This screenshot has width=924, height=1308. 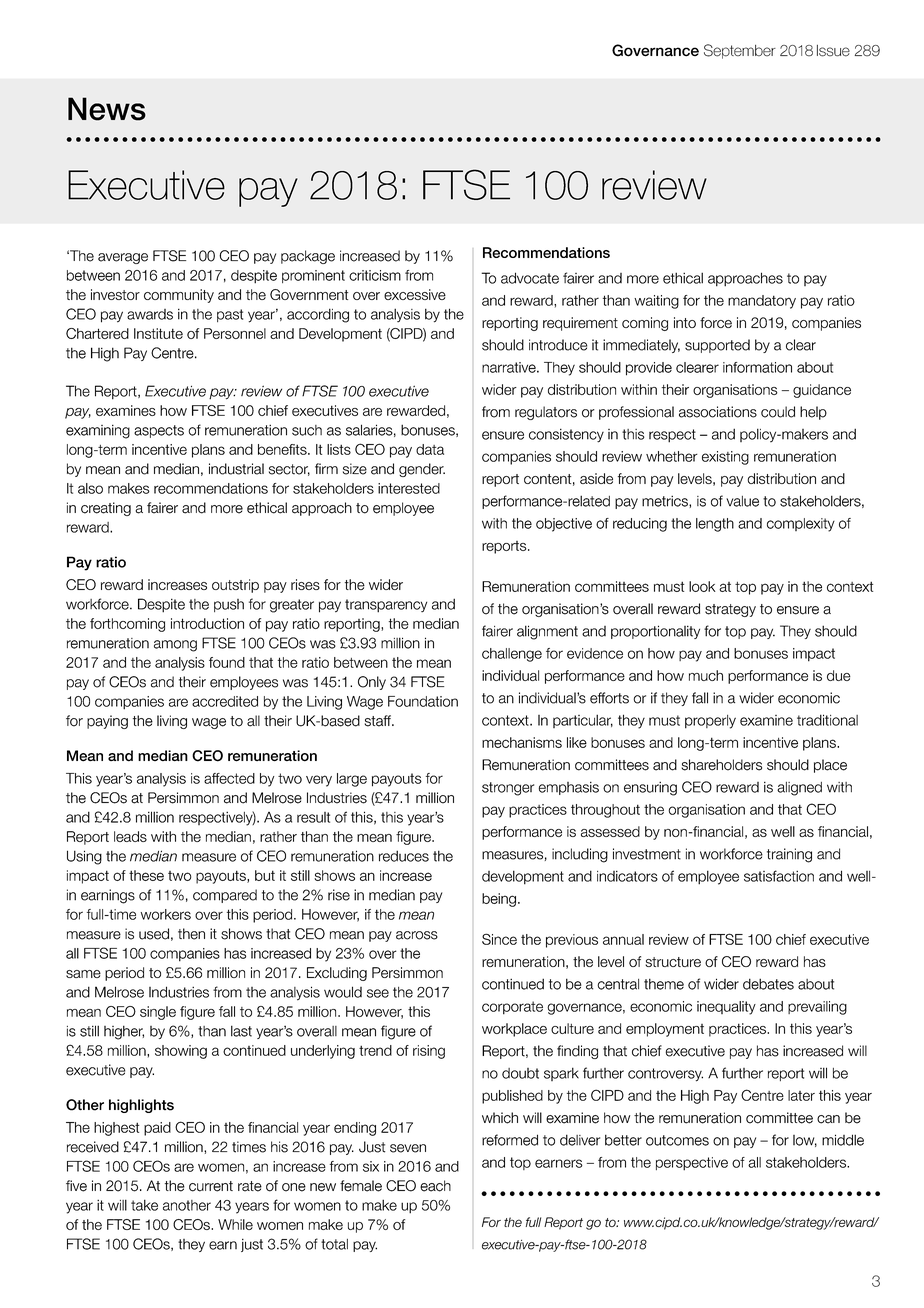 I want to click on September, so click(x=740, y=51).
